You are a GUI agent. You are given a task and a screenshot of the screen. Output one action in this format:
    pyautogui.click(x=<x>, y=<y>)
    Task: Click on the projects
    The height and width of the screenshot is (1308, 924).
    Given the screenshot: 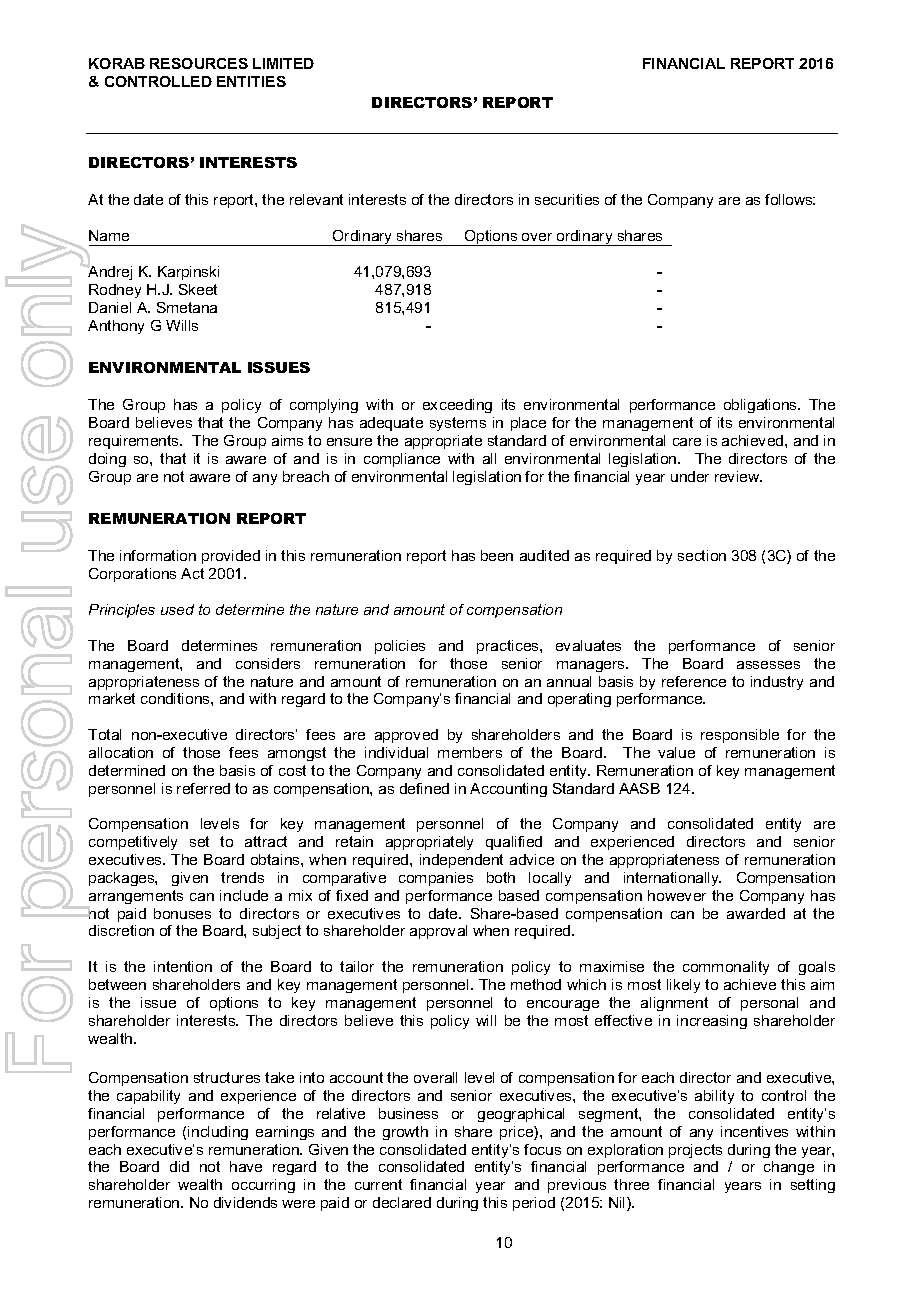 What is the action you would take?
    pyautogui.click(x=695, y=1151)
